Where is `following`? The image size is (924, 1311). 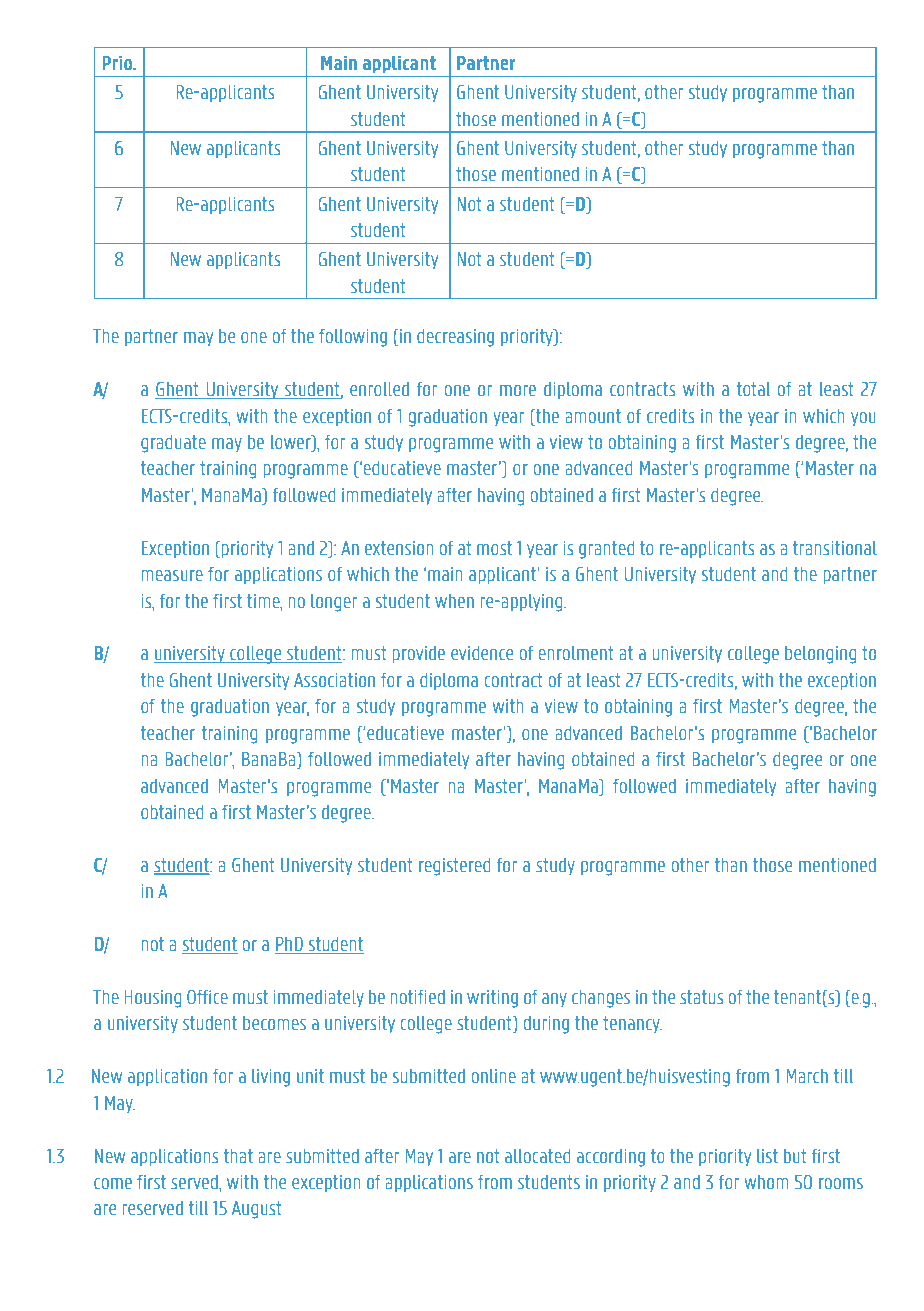 following is located at coordinates (353, 338).
